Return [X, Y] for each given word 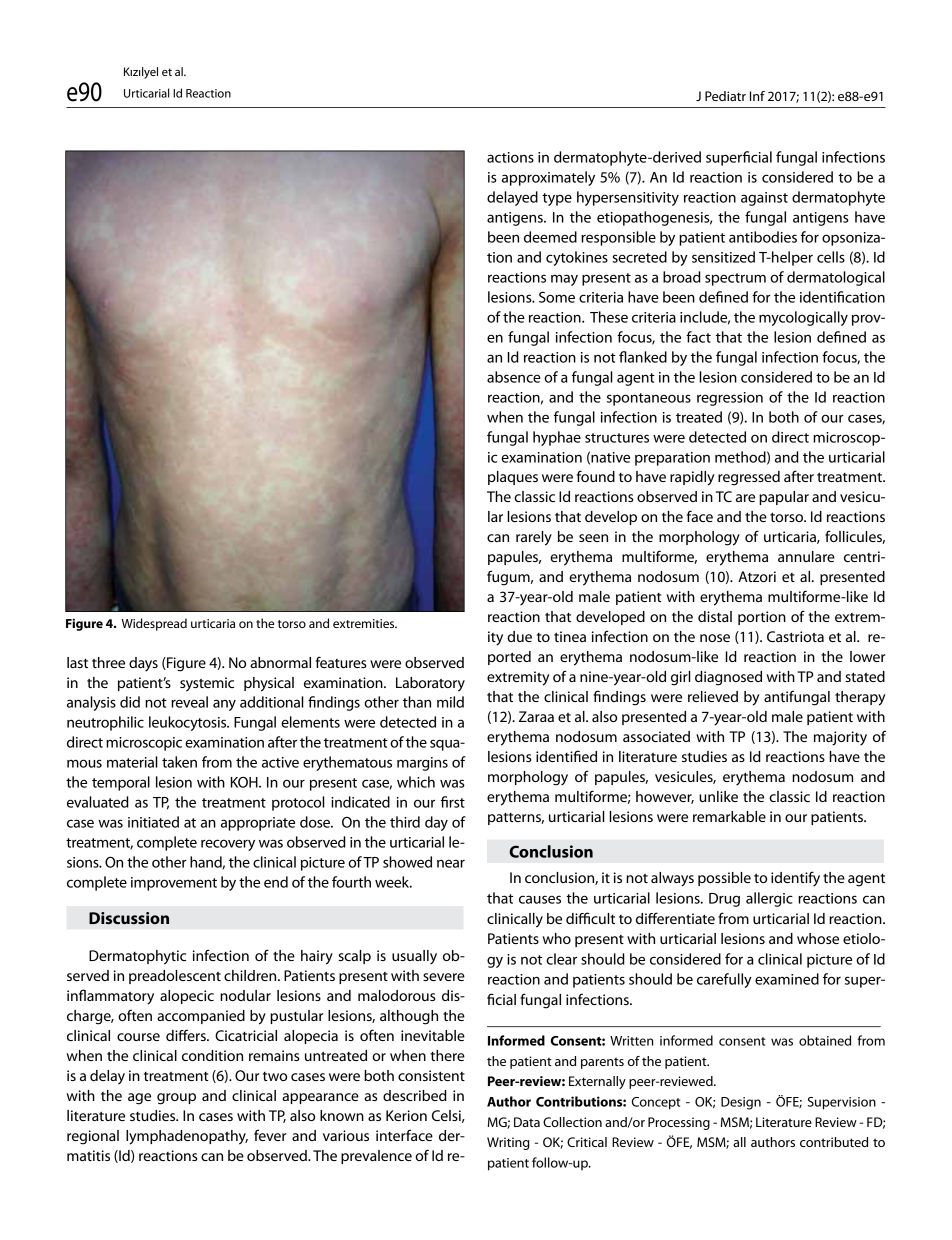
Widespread [154, 624]
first [453, 802]
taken [179, 762]
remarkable [729, 816]
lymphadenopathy [187, 1137]
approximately [548, 178]
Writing [508, 1143]
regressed [749, 478]
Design [741, 1103]
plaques [513, 478]
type [557, 199]
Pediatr [725, 96]
